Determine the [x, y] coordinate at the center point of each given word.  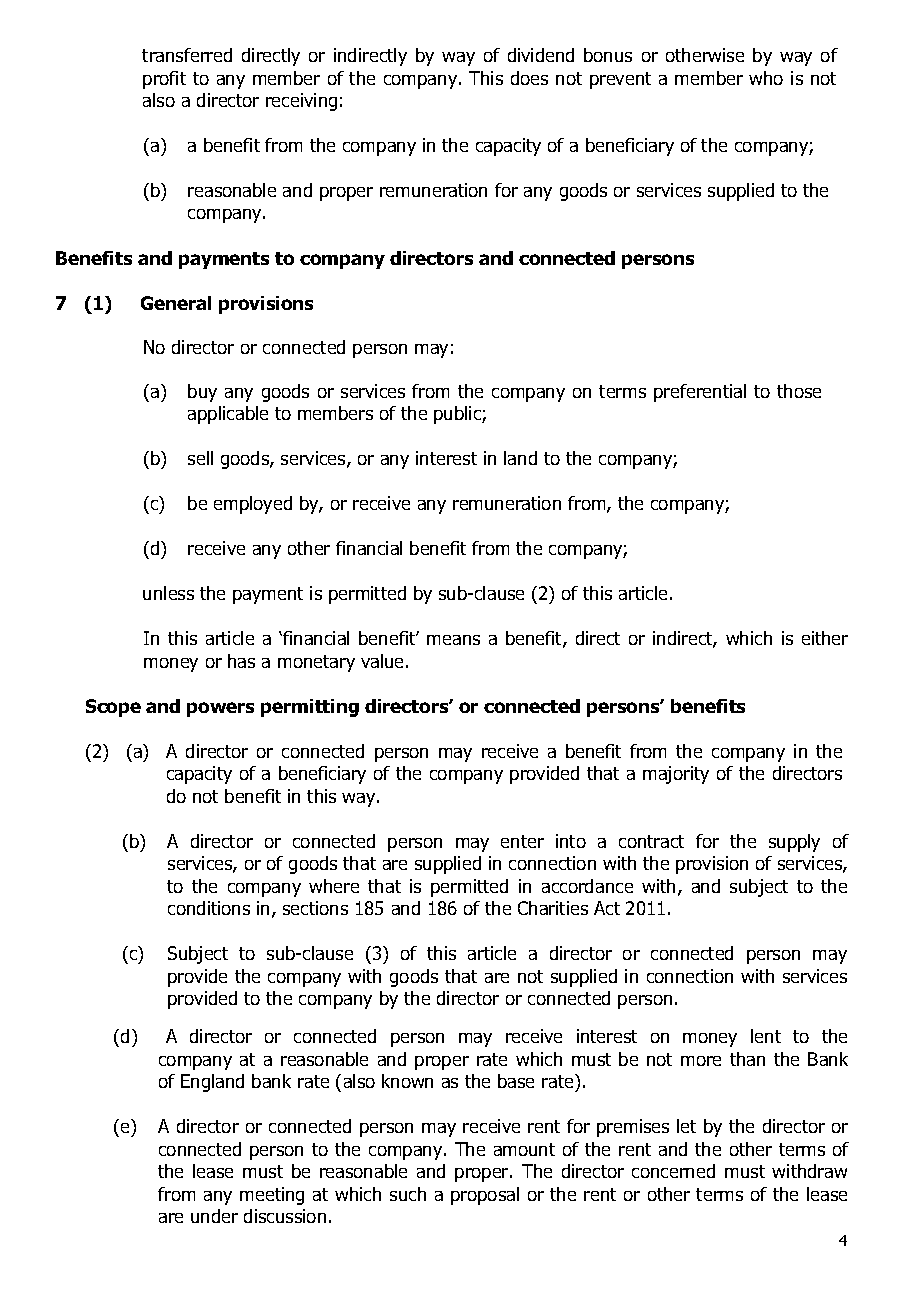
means [453, 640]
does [529, 78]
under [214, 1216]
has [241, 661]
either [825, 638]
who [766, 78]
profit [164, 80]
